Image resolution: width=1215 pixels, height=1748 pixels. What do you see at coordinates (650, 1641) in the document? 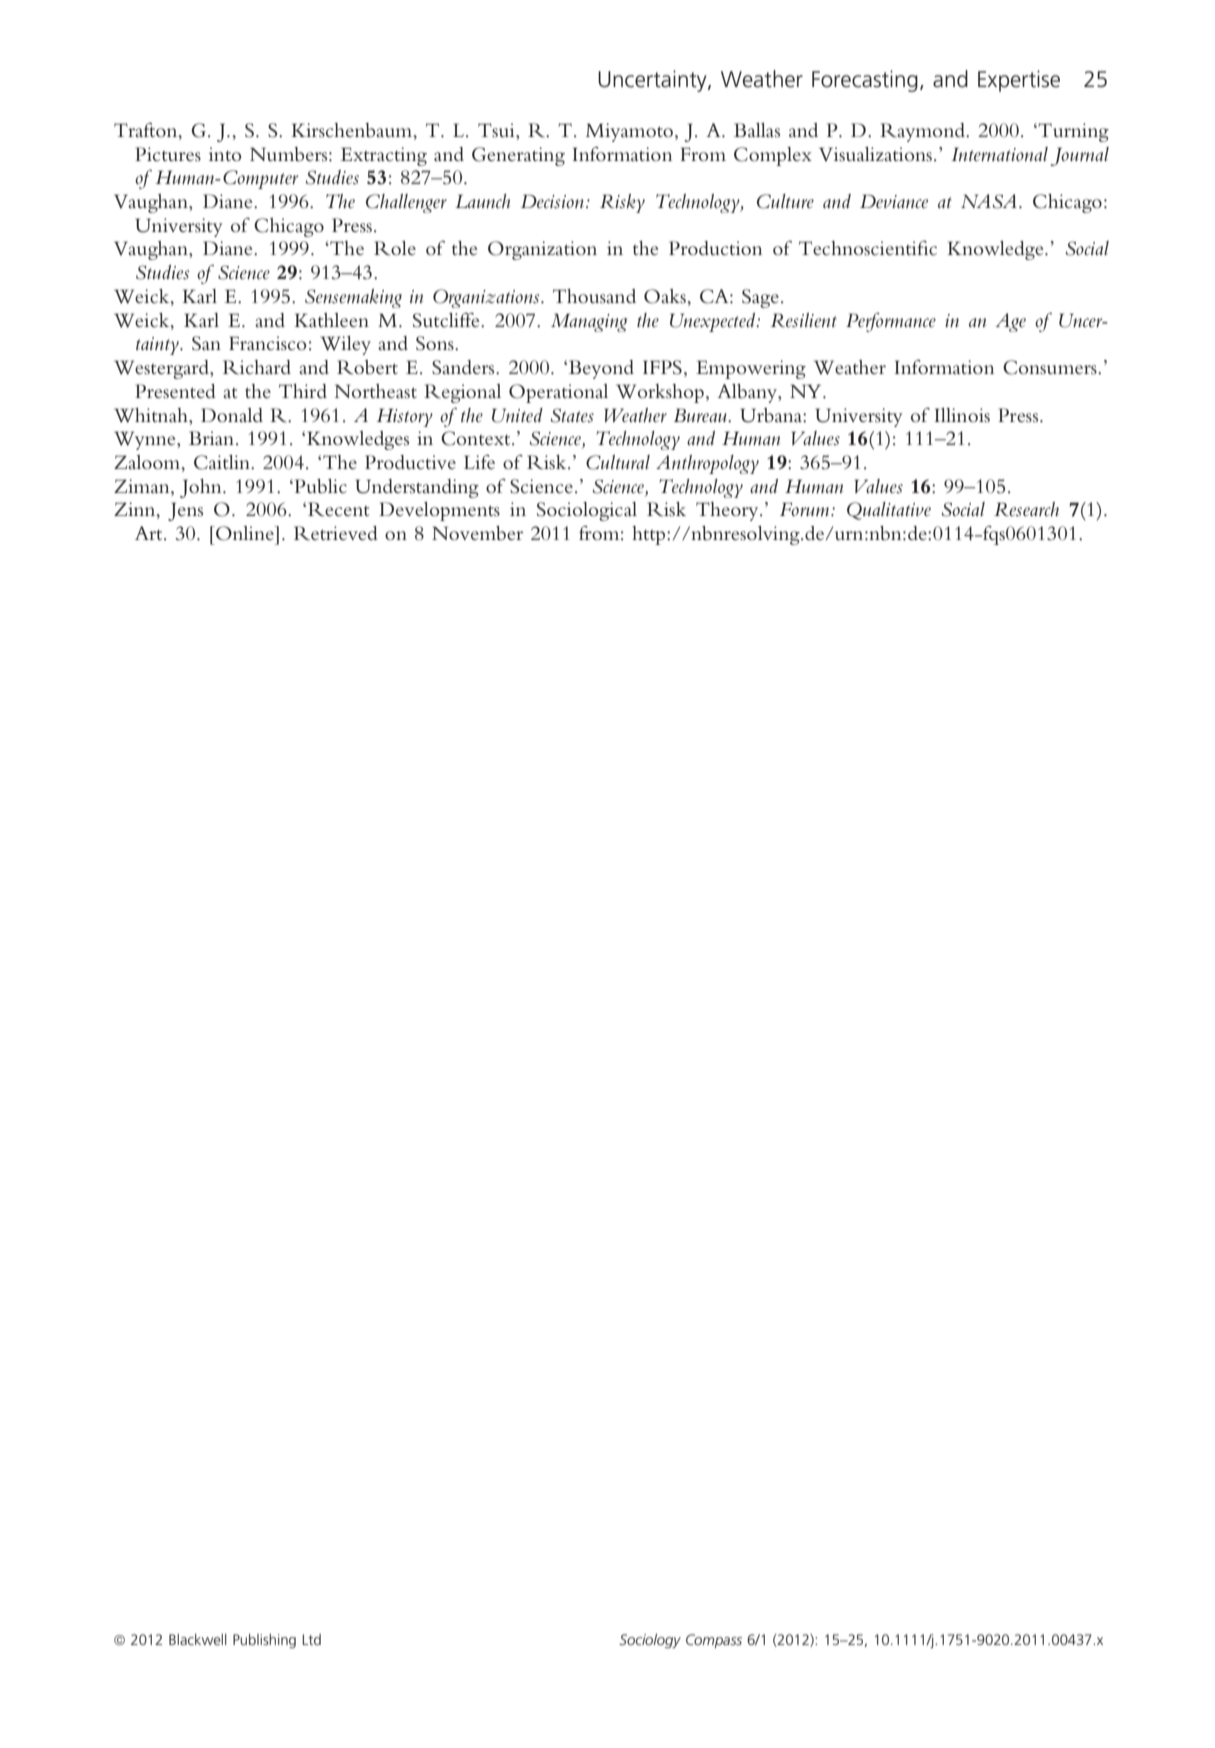
I see `Sociology` at bounding box center [650, 1641].
